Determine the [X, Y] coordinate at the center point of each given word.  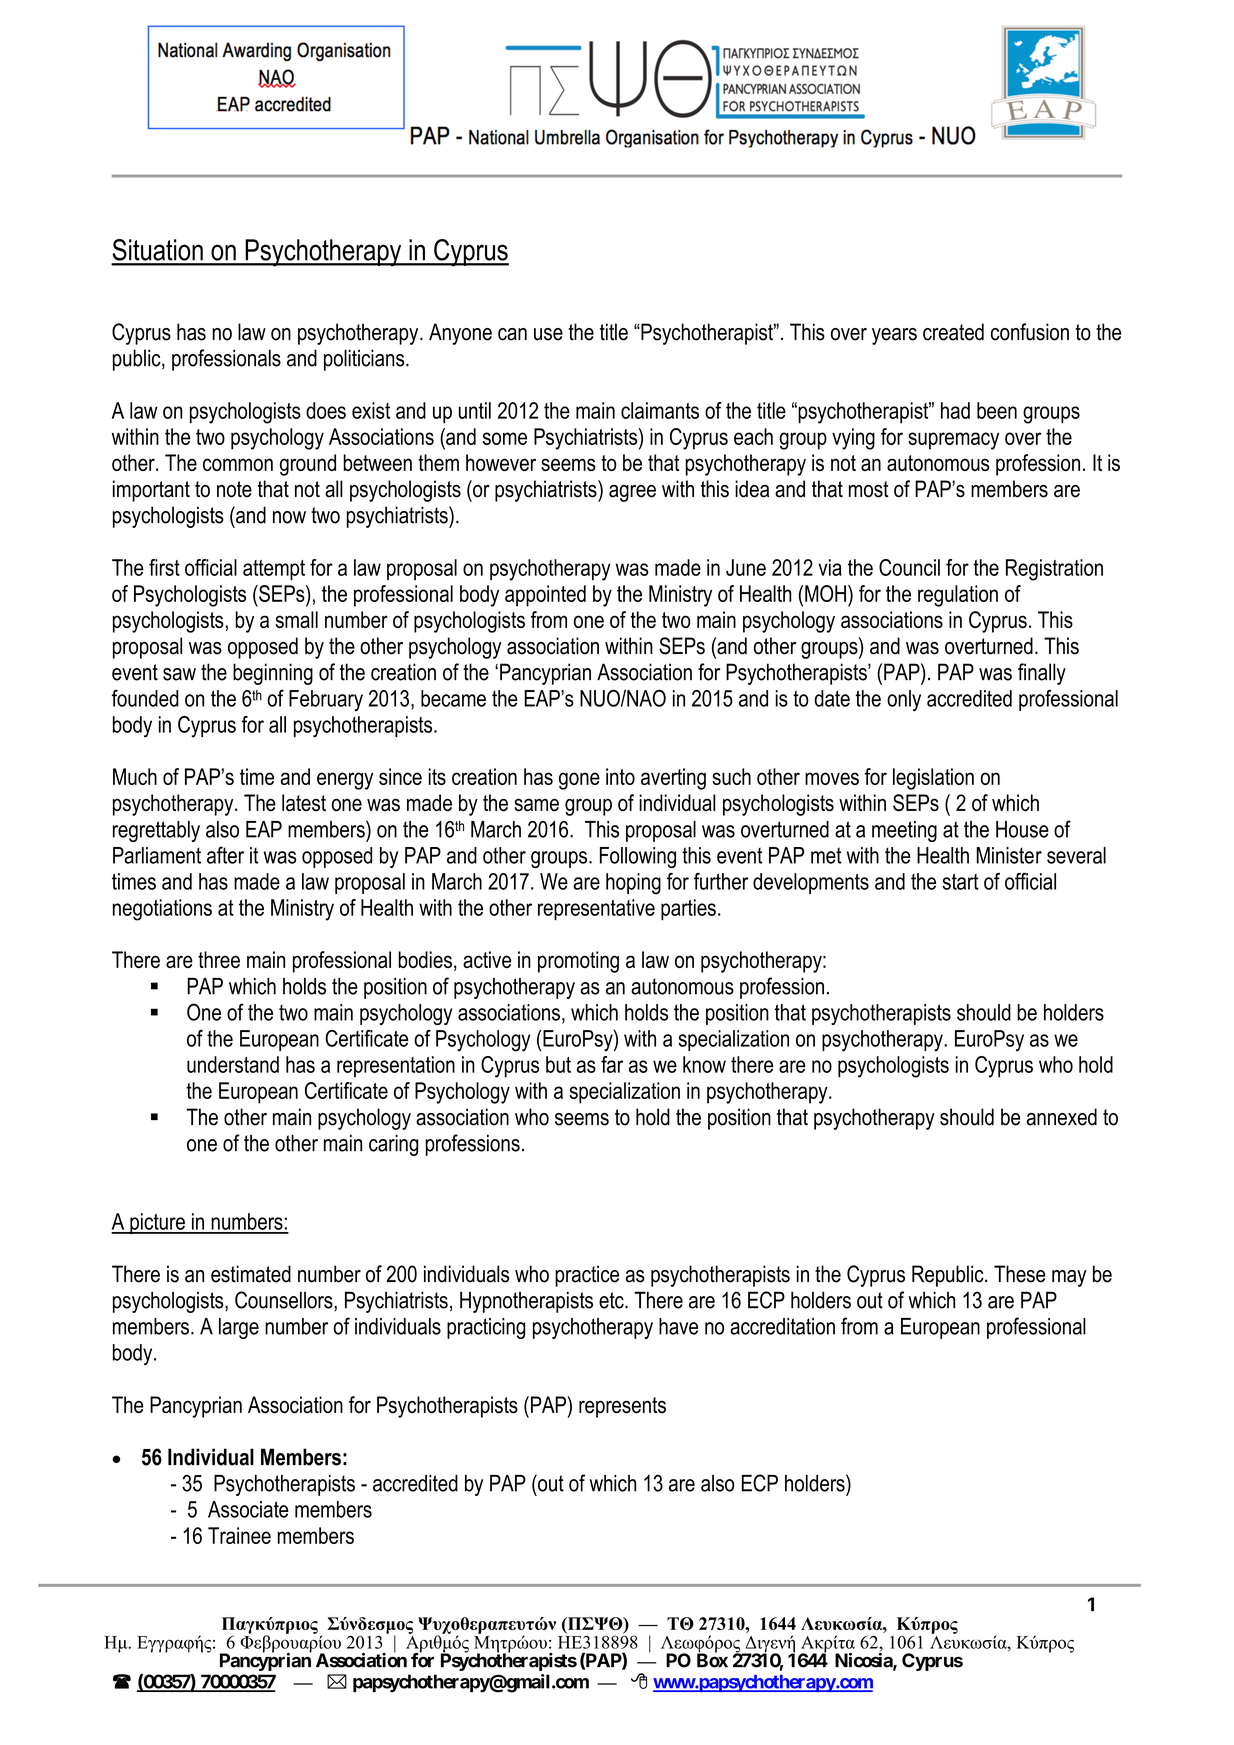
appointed [545, 596]
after [225, 855]
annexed [1062, 1117]
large [239, 1328]
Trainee [239, 1535]
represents [622, 1407]
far [612, 1064]
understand [233, 1064]
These [1020, 1274]
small [297, 619]
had [955, 410]
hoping [633, 884]
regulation [958, 596]
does [326, 410]
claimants [660, 410]
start [961, 882]
